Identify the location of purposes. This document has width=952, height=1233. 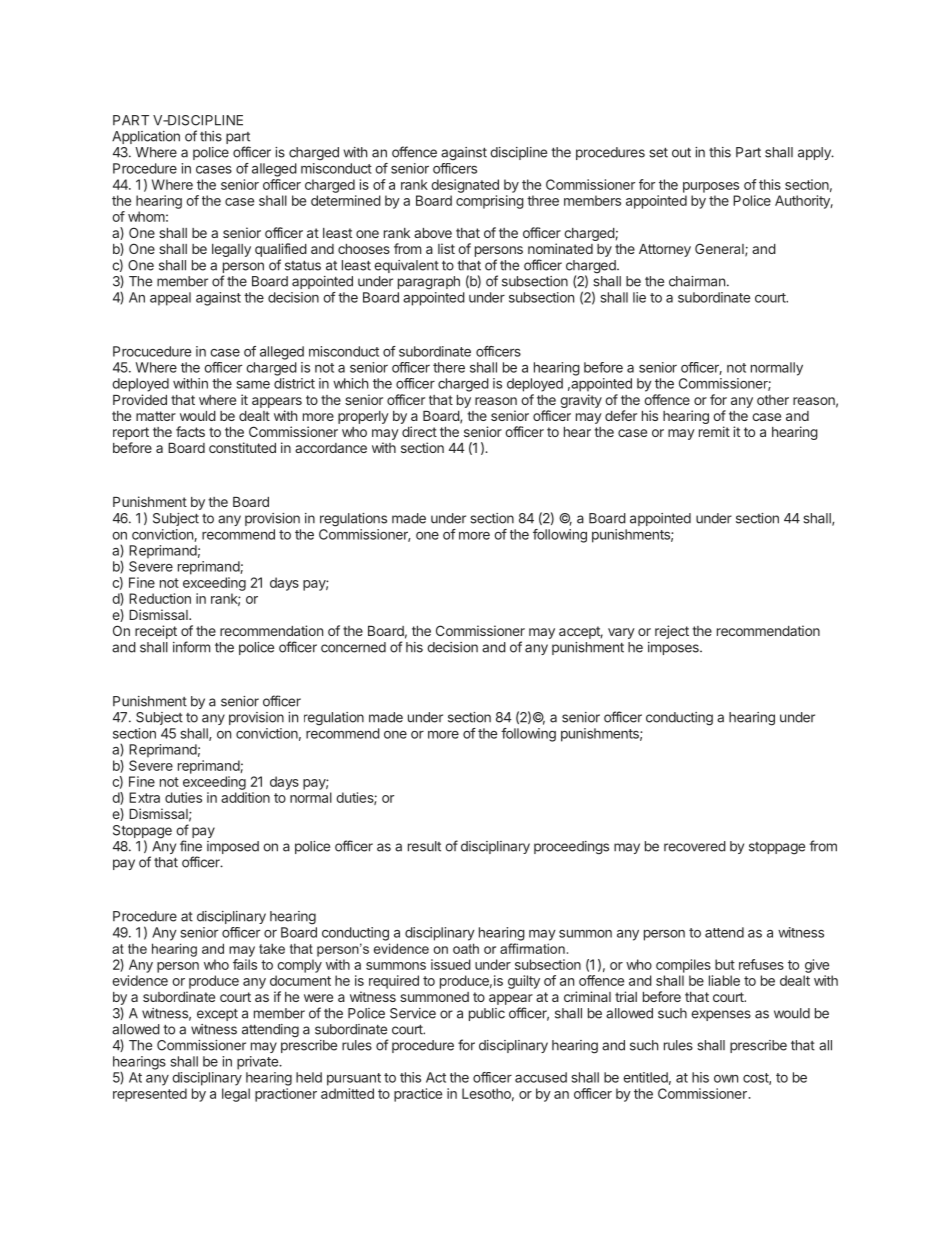
(711, 187).
